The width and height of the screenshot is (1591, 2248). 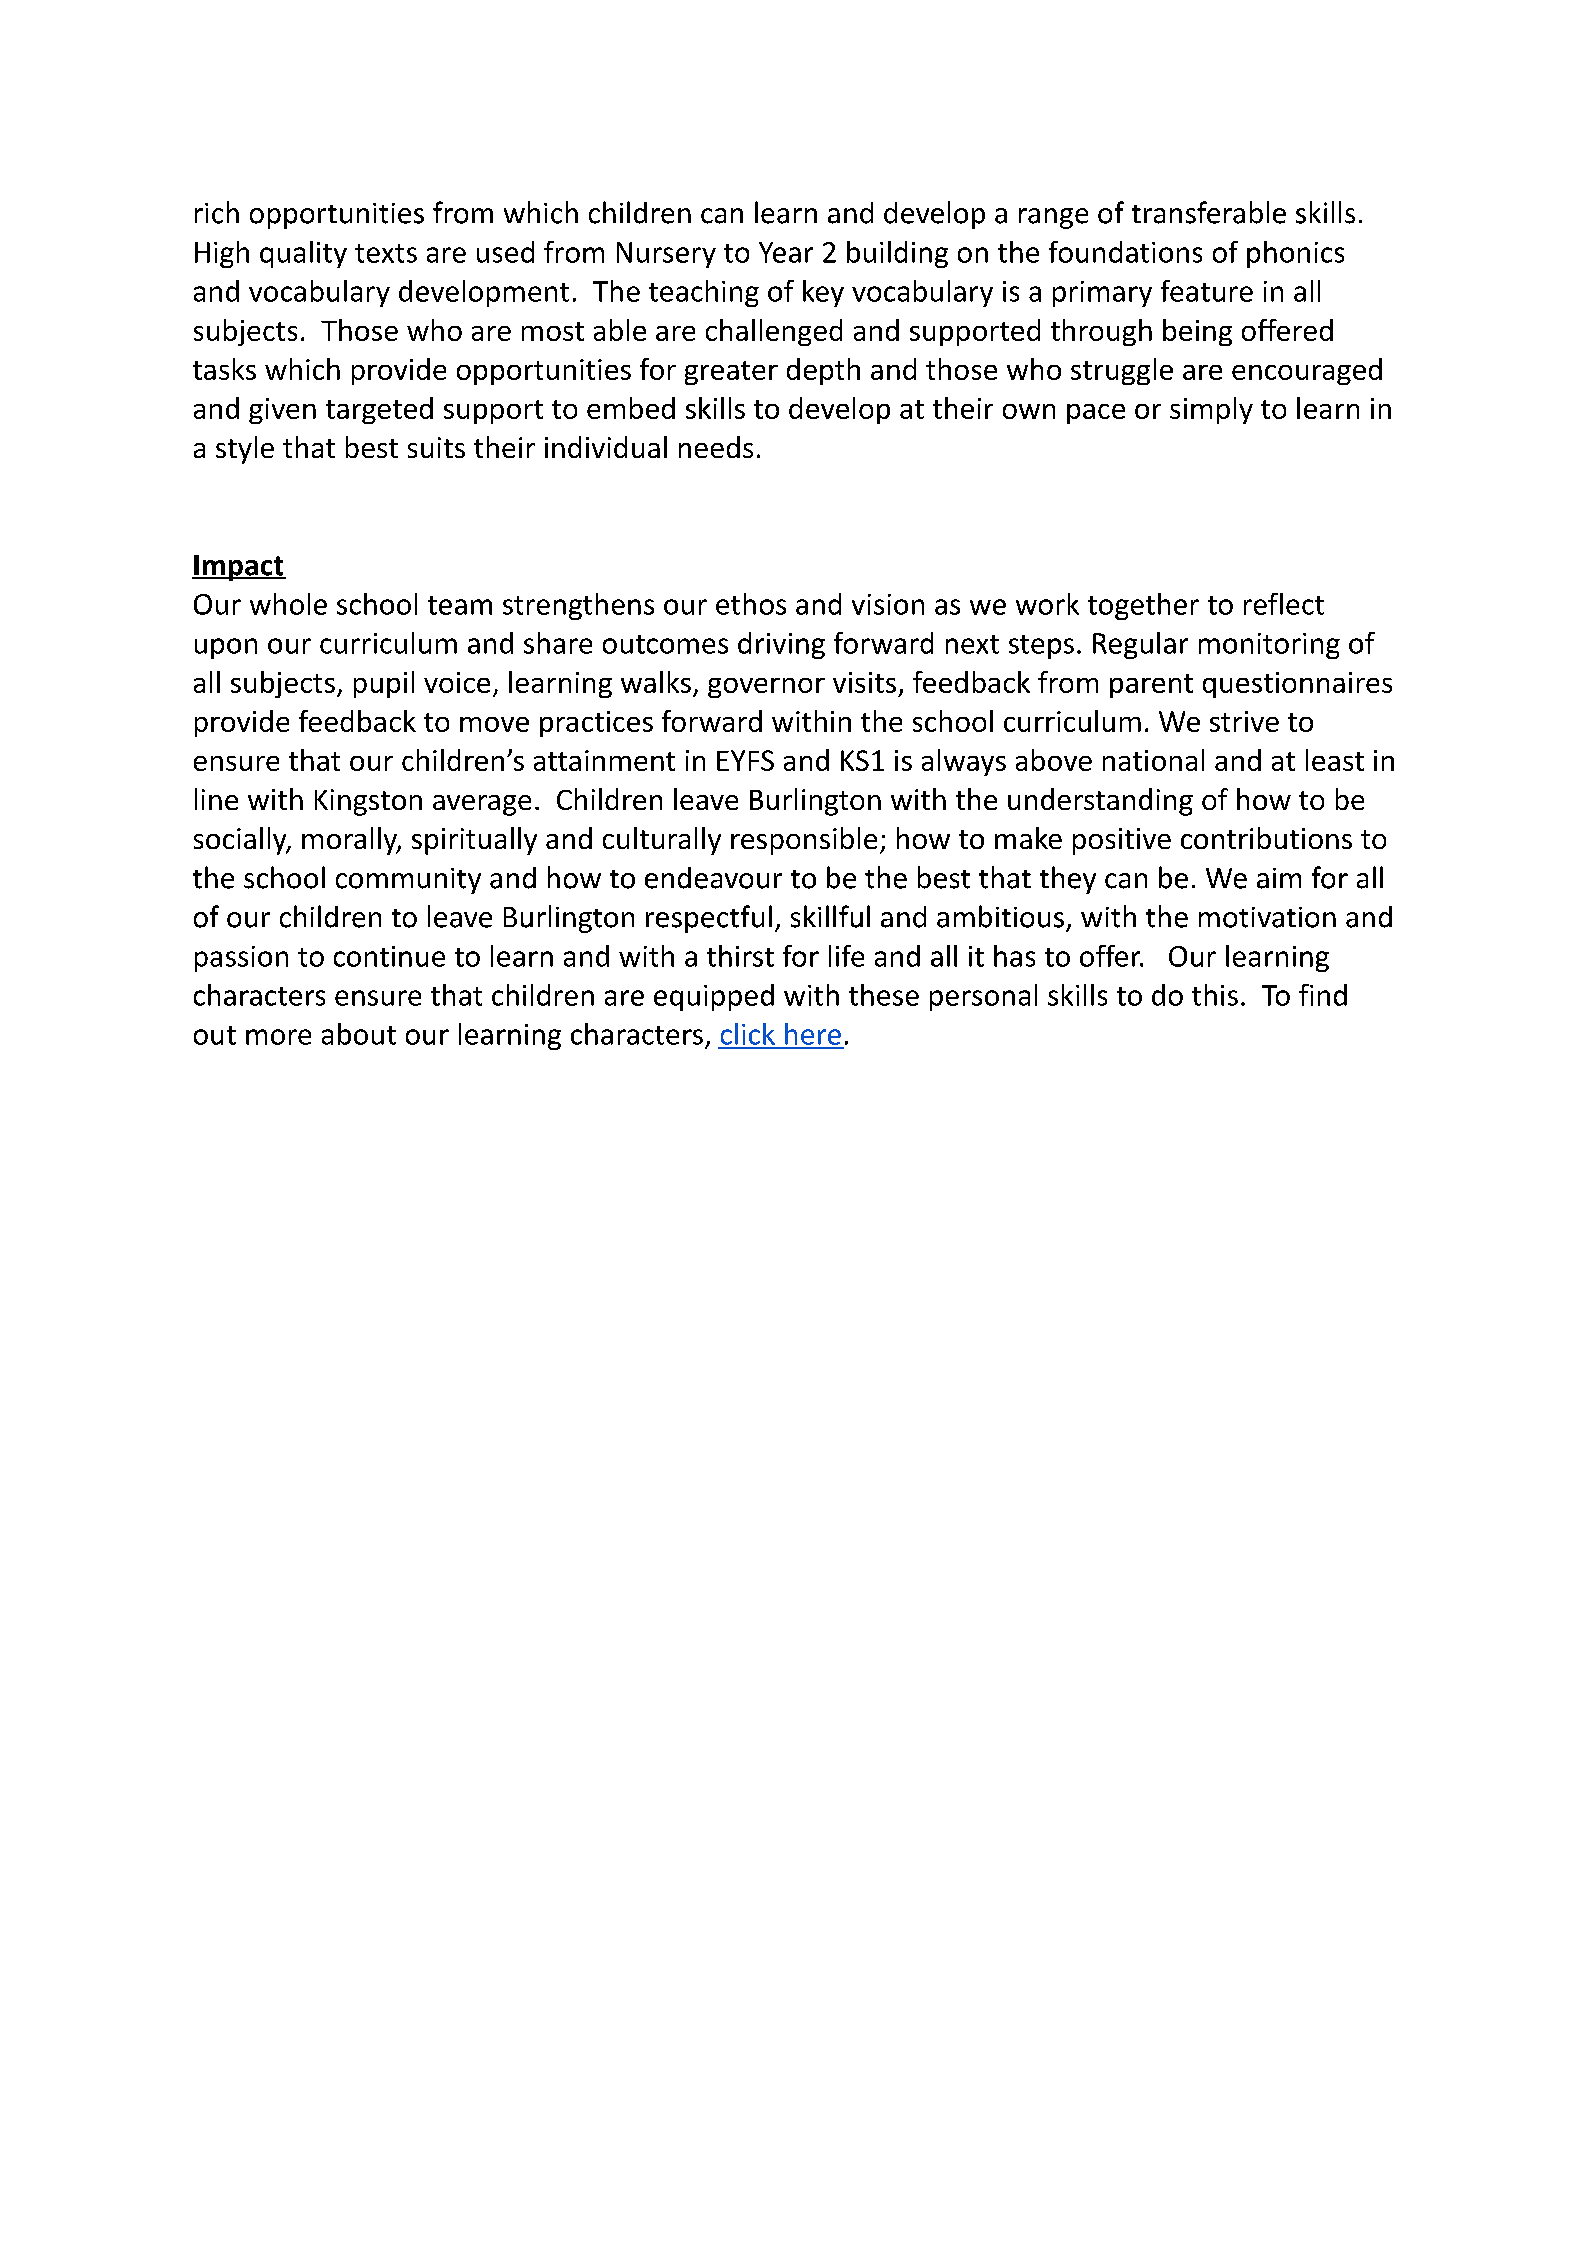 What do you see at coordinates (386, 253) in the screenshot?
I see `texts` at bounding box center [386, 253].
